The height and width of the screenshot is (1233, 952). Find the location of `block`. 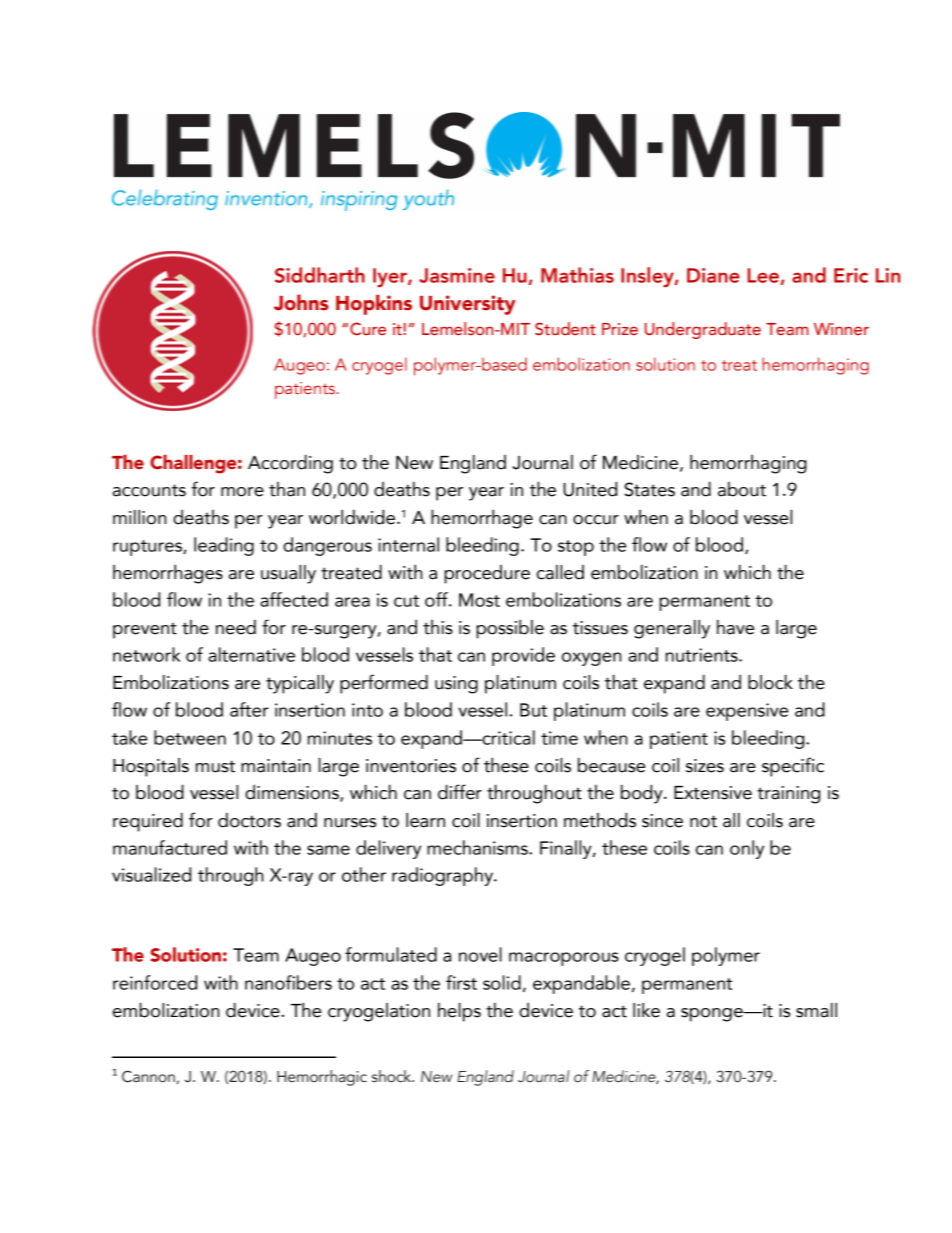

block is located at coordinates (770, 682).
